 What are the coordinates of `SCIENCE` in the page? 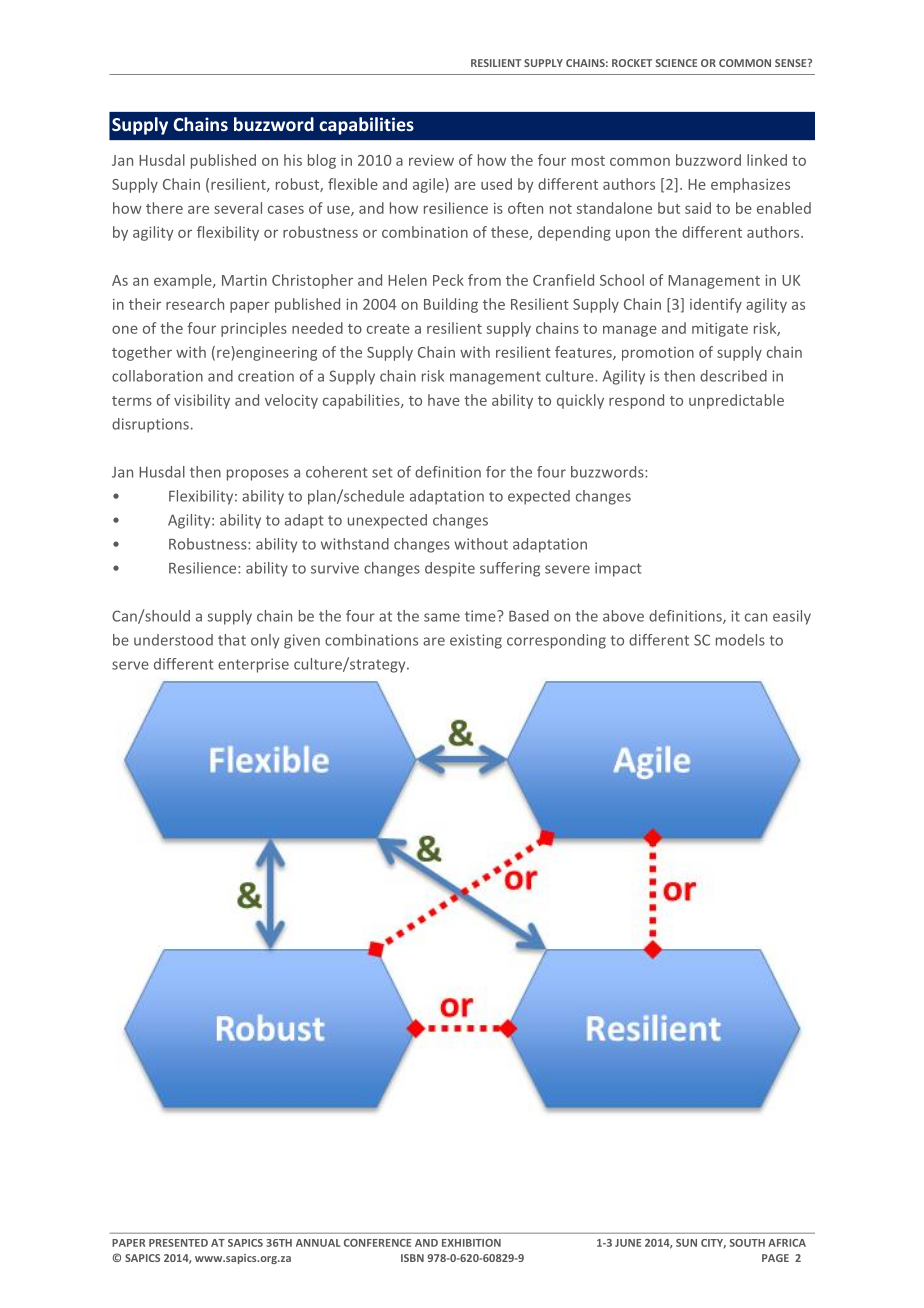 It's located at (676, 63).
